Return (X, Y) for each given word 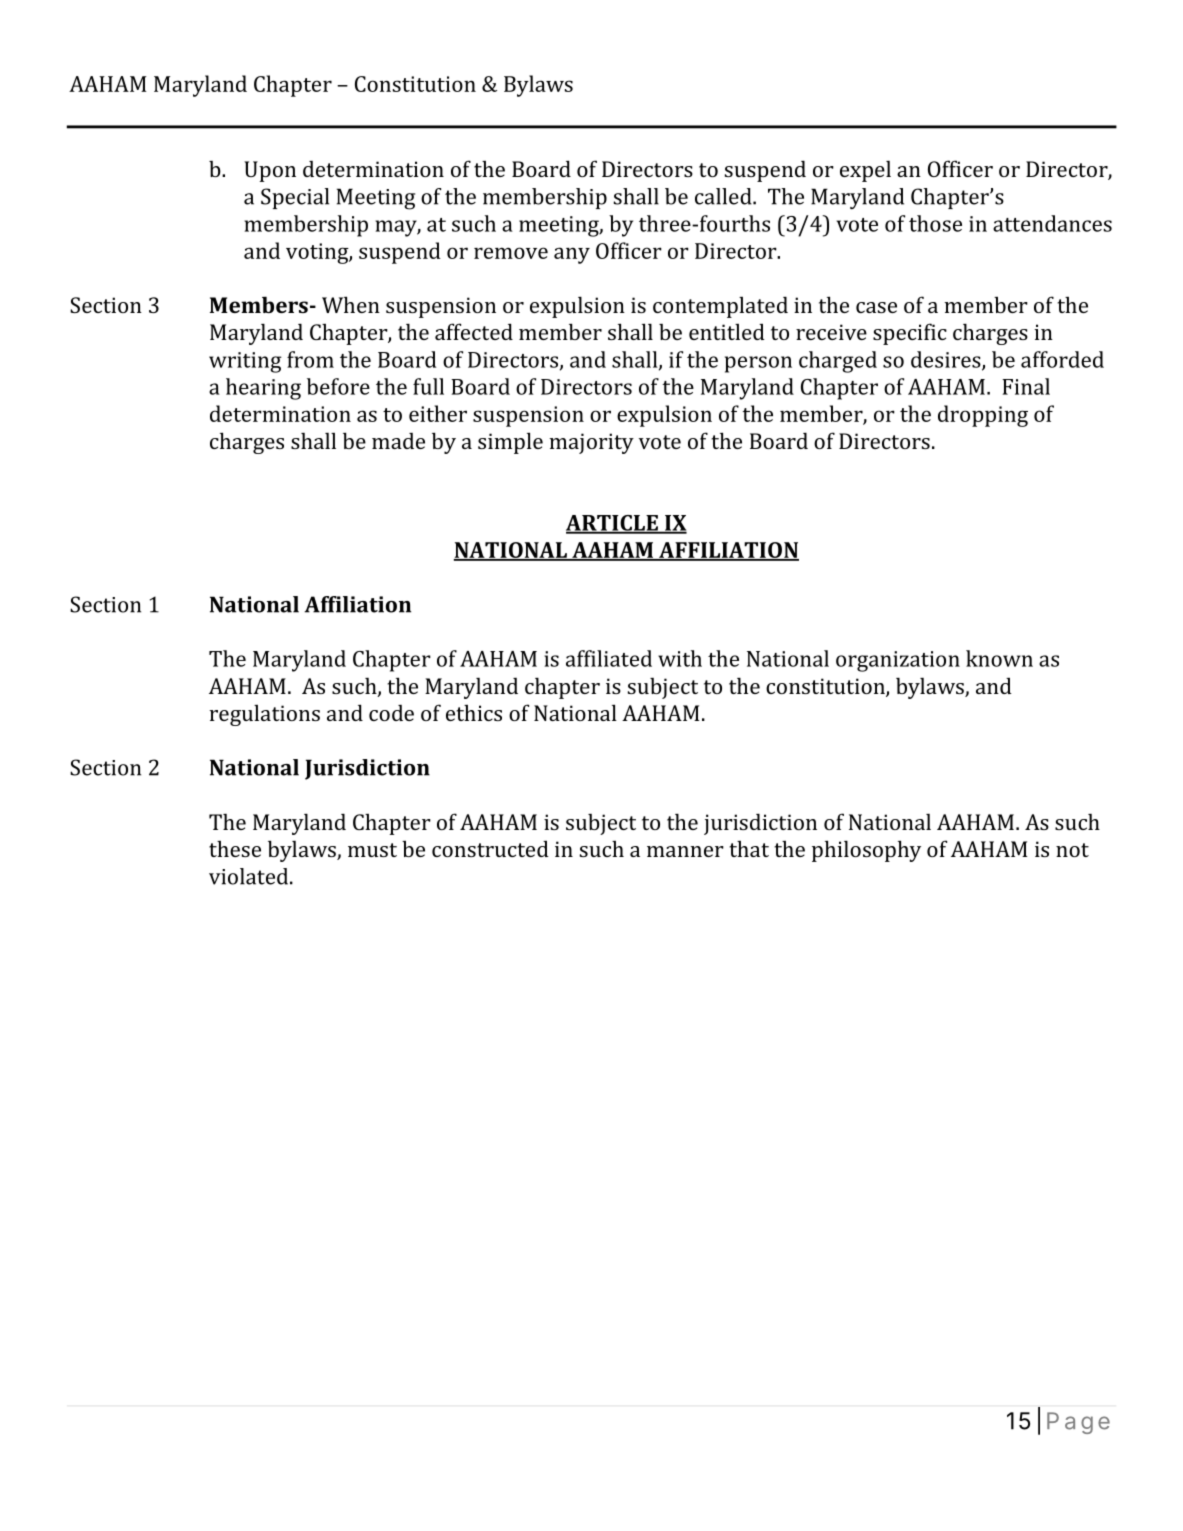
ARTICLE (613, 524)
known (999, 658)
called (724, 196)
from (310, 359)
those (935, 223)
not (1072, 850)
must (372, 850)
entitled (727, 331)
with (680, 658)
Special (295, 198)
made (398, 440)
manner (685, 851)
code (391, 712)
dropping (983, 416)
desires (947, 360)
